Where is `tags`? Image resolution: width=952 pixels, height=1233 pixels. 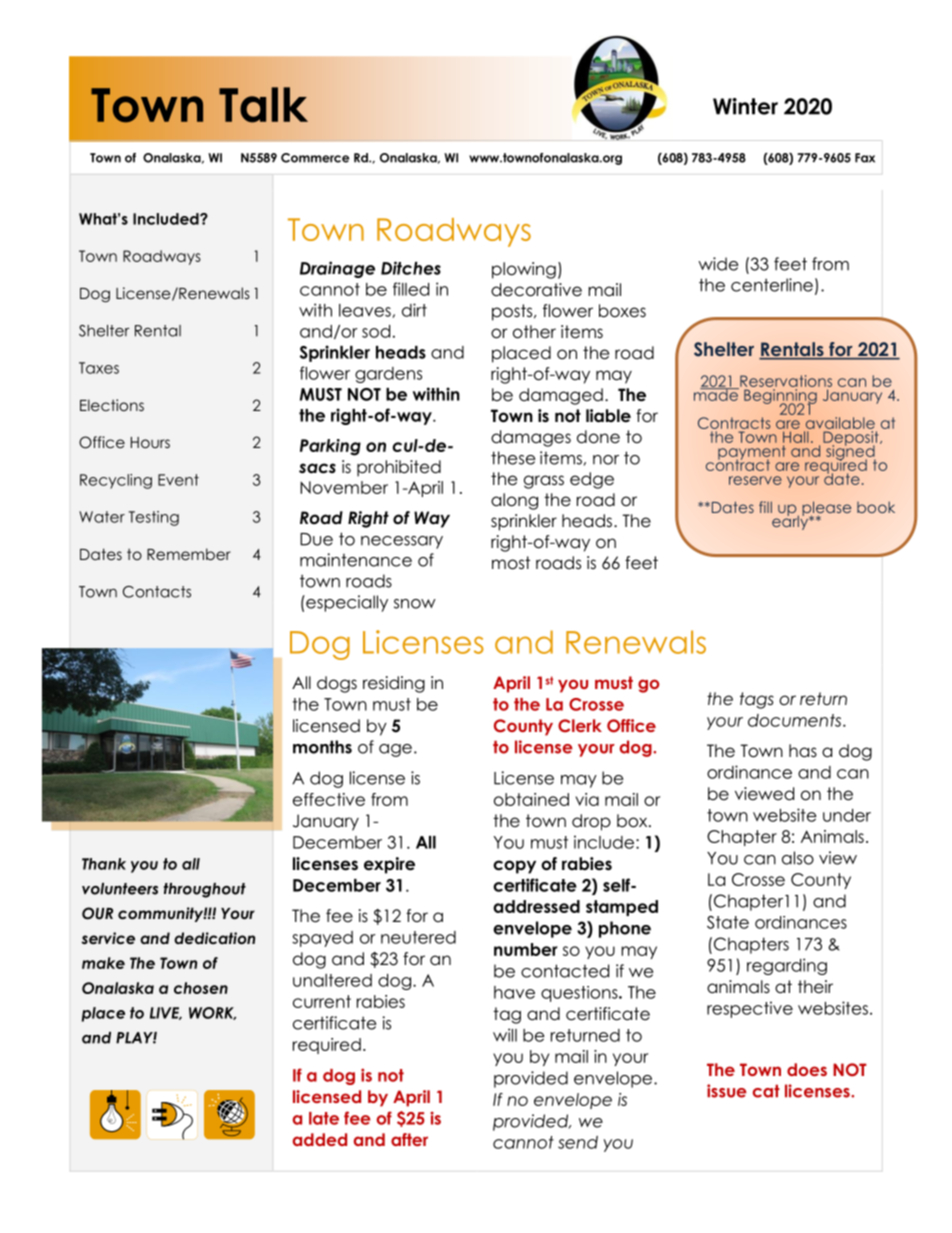
tags is located at coordinates (757, 700).
